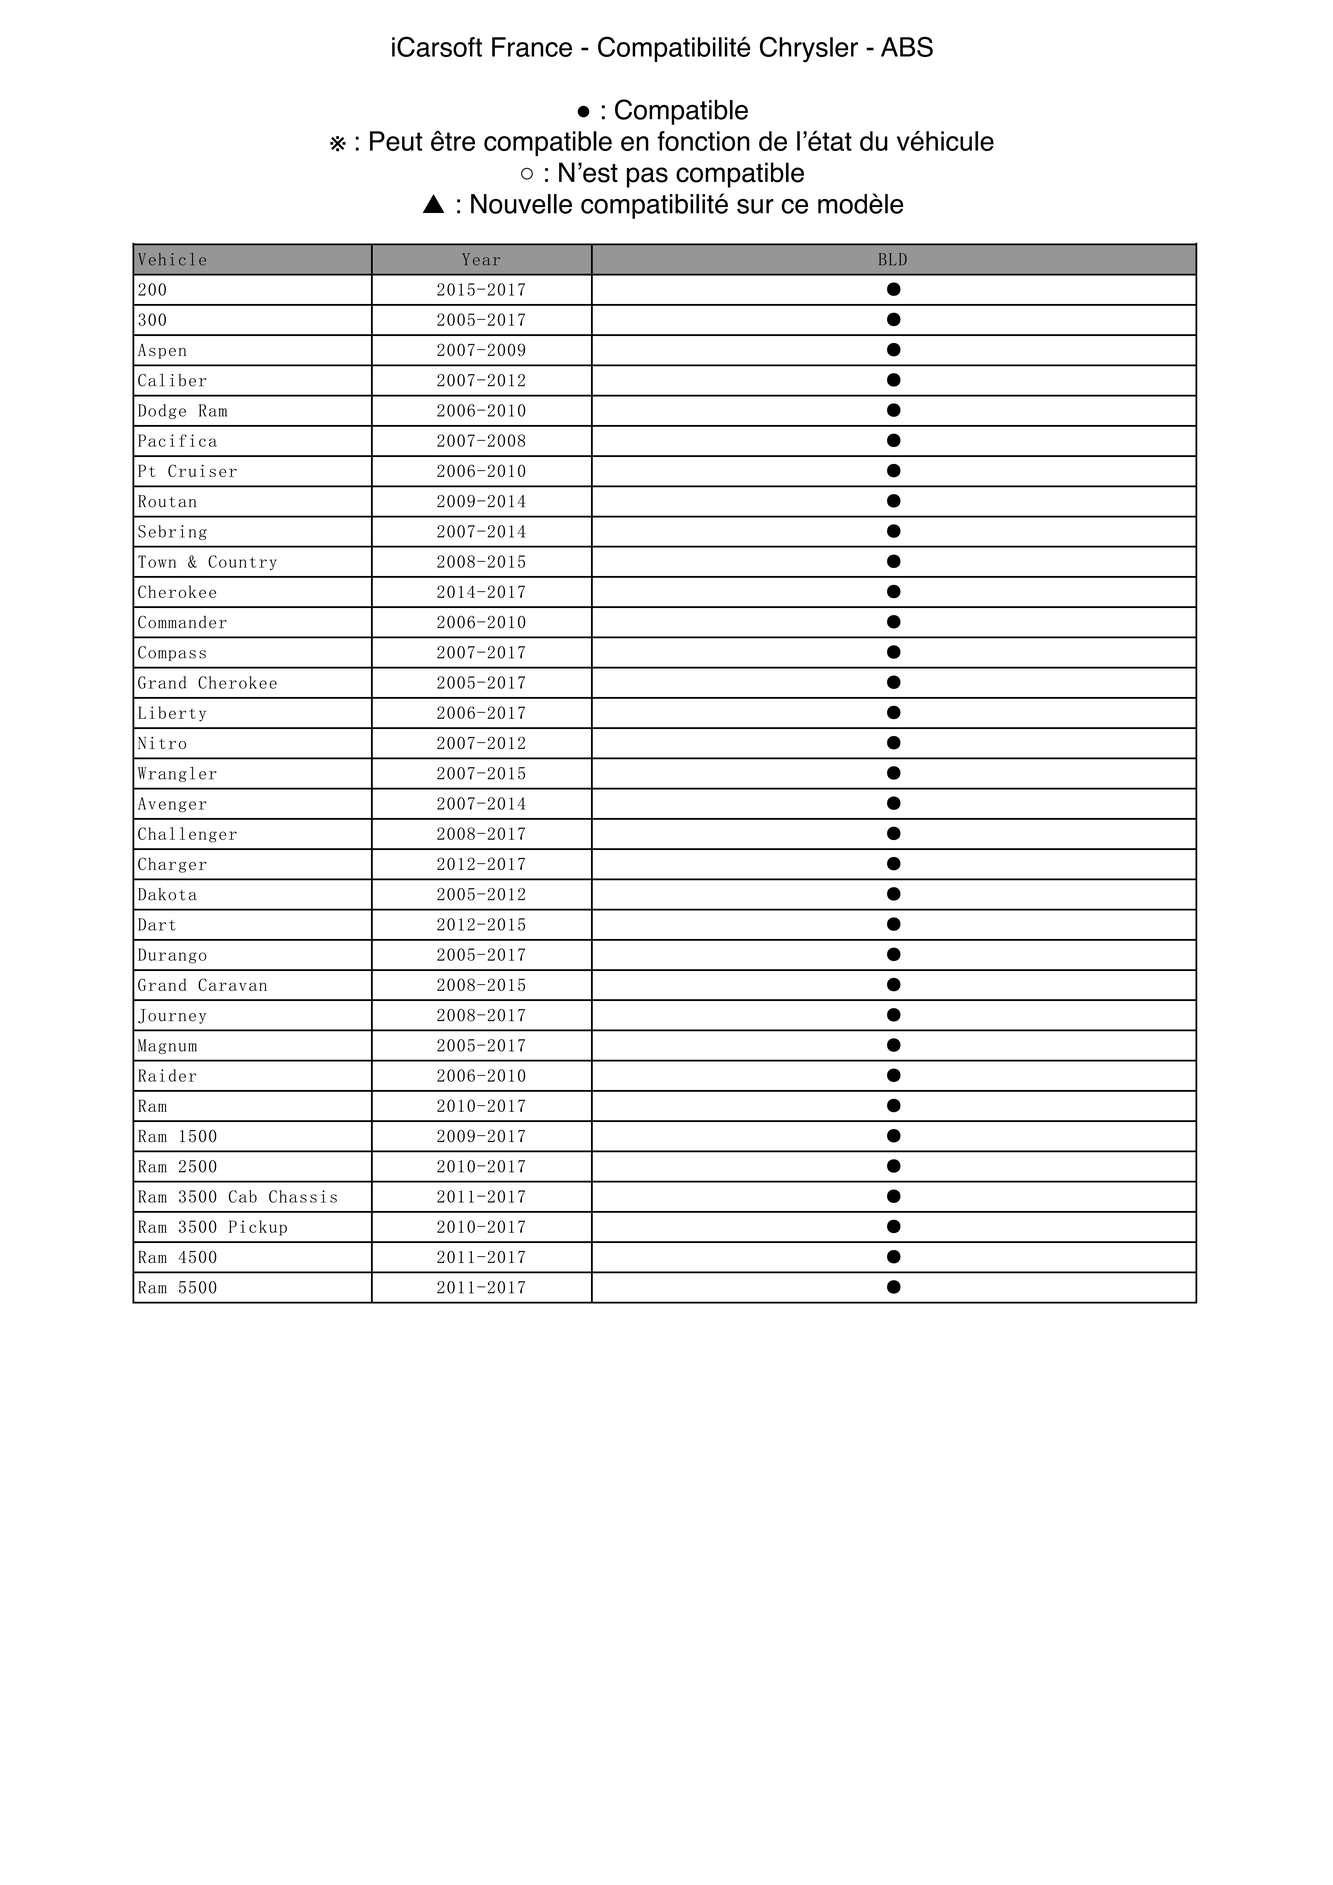 Image resolution: width=1333 pixels, height=1885 pixels. I want to click on Challenger, so click(187, 835).
